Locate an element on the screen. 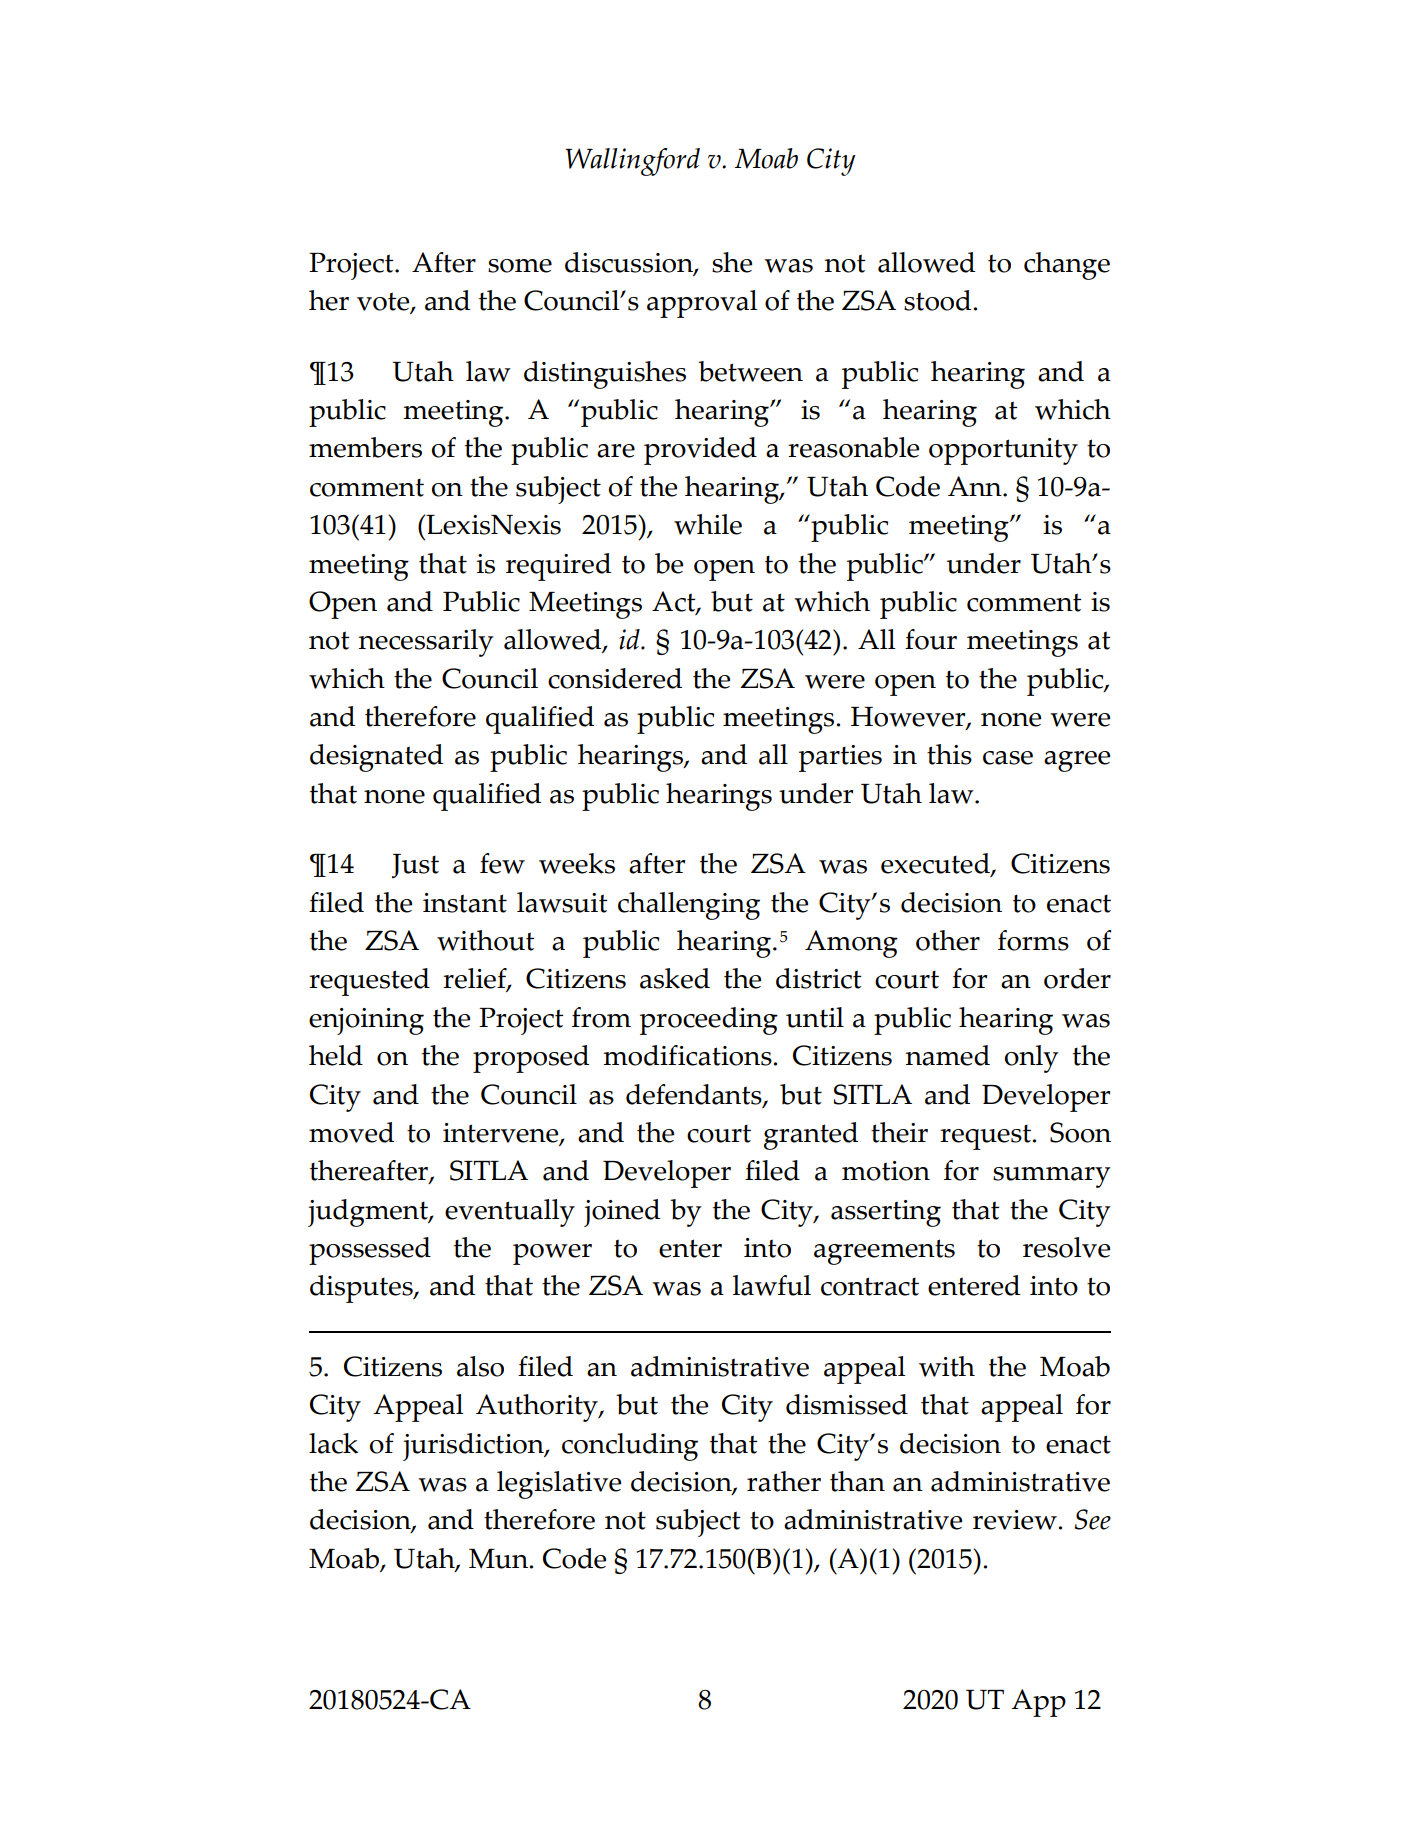 The width and height of the screenshot is (1420, 1838). designated is located at coordinates (376, 758).
